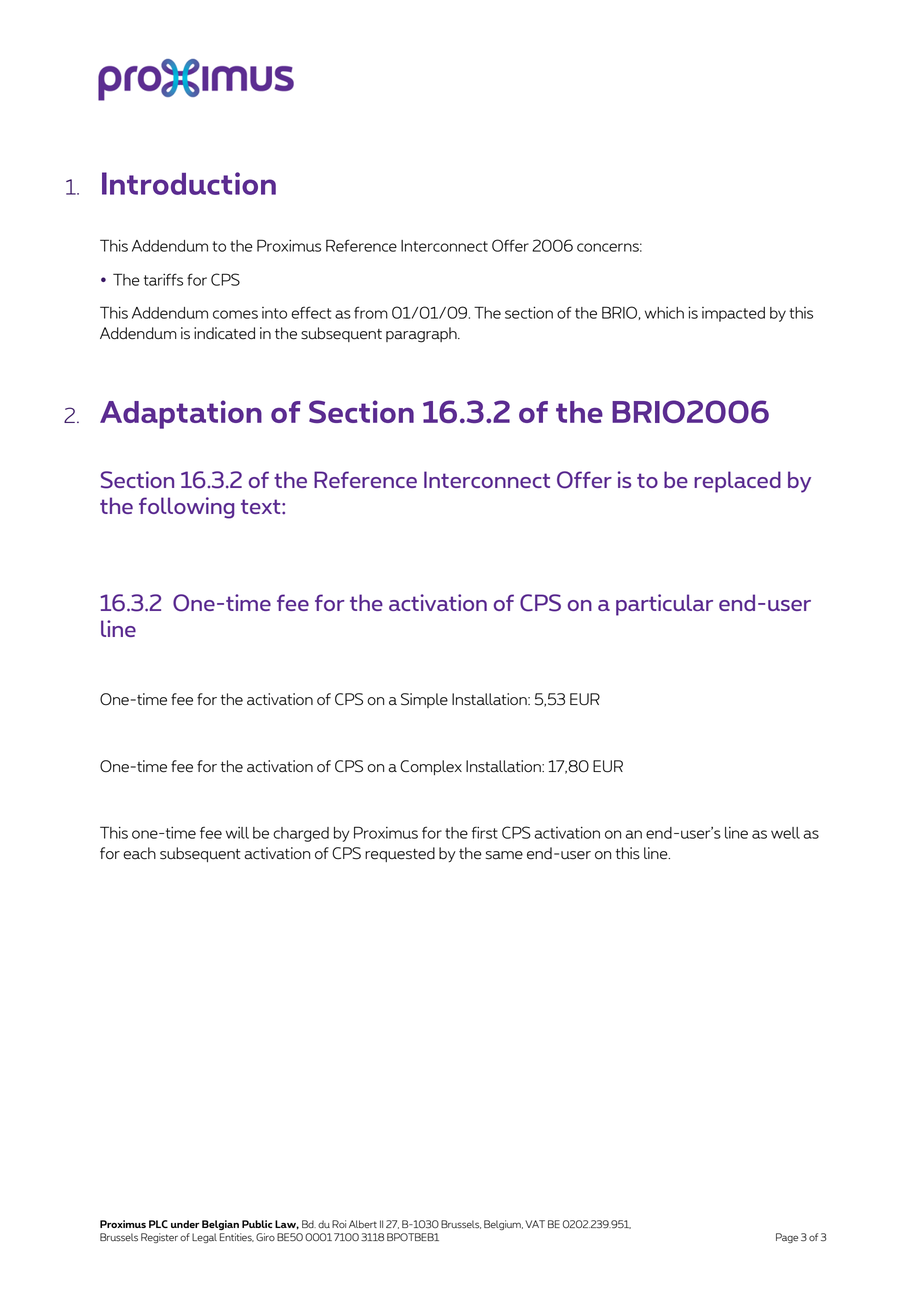 This screenshot has height=1309, width=924. I want to click on Page, so click(787, 1238).
